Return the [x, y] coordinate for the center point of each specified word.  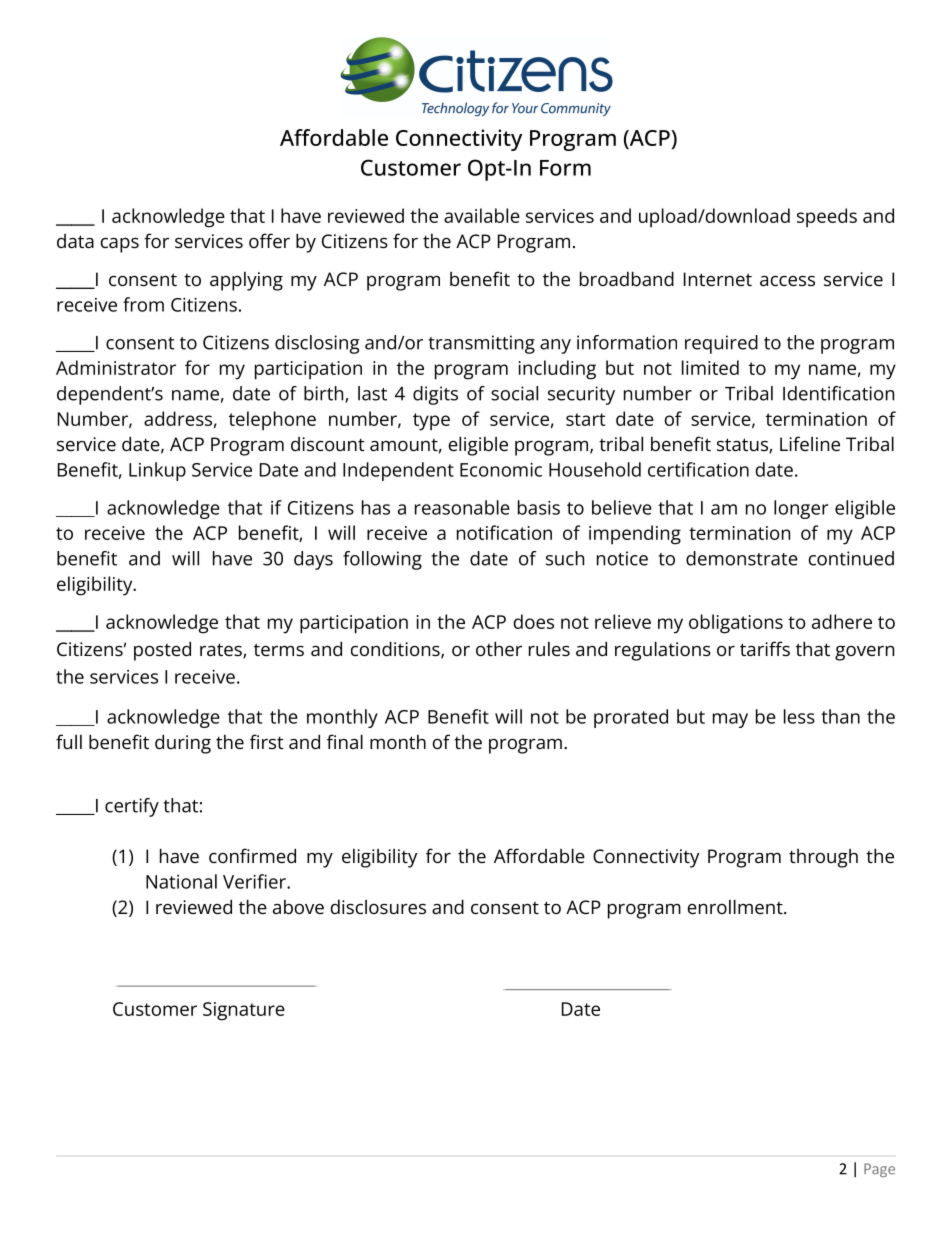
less [799, 716]
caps [120, 245]
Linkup [157, 471]
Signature [244, 1011]
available [482, 215]
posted [162, 651]
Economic [501, 470]
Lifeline [810, 443]
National [181, 881]
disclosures [378, 906]
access [787, 281]
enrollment [735, 906]
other [499, 648]
